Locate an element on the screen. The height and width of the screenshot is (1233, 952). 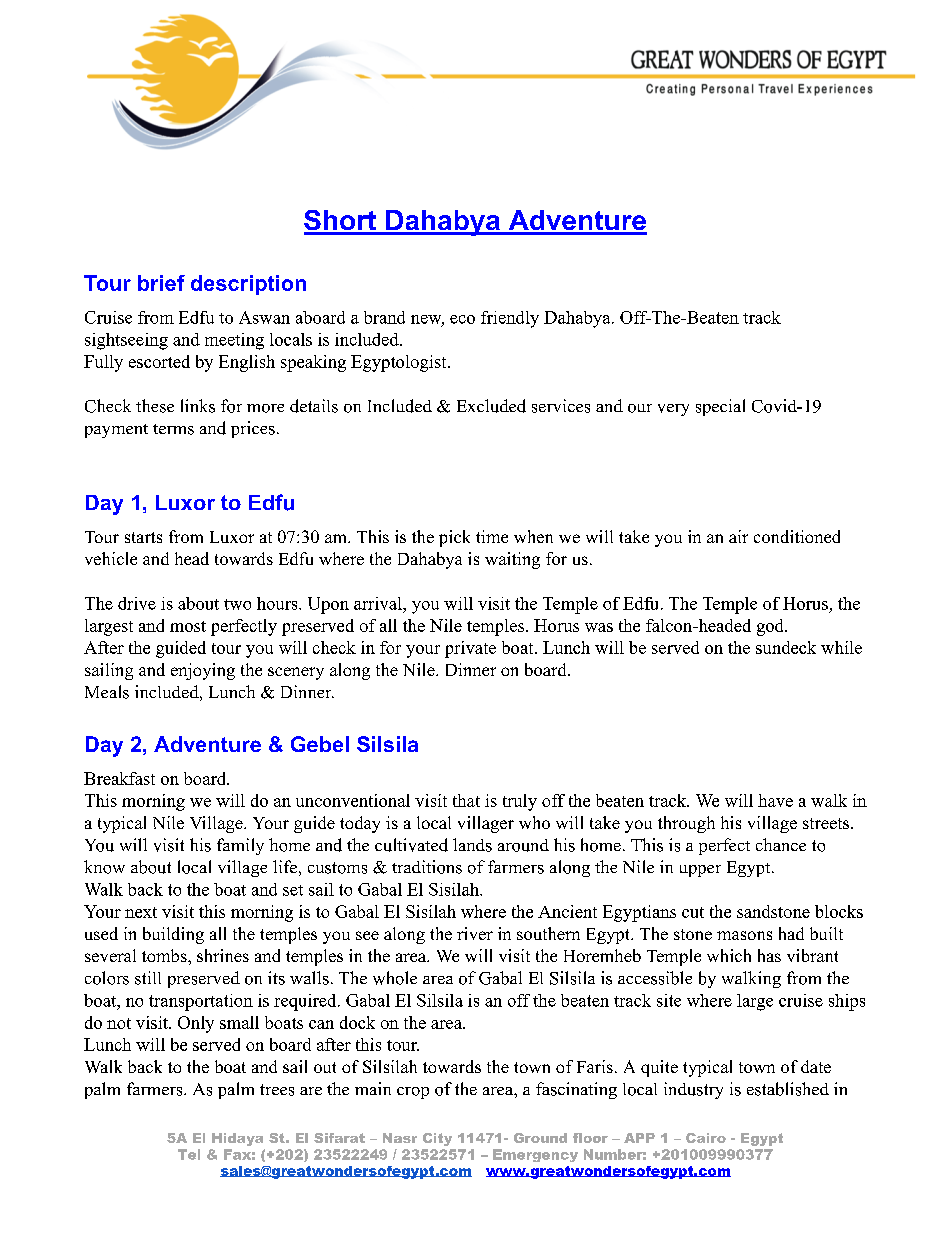
special is located at coordinates (720, 407).
